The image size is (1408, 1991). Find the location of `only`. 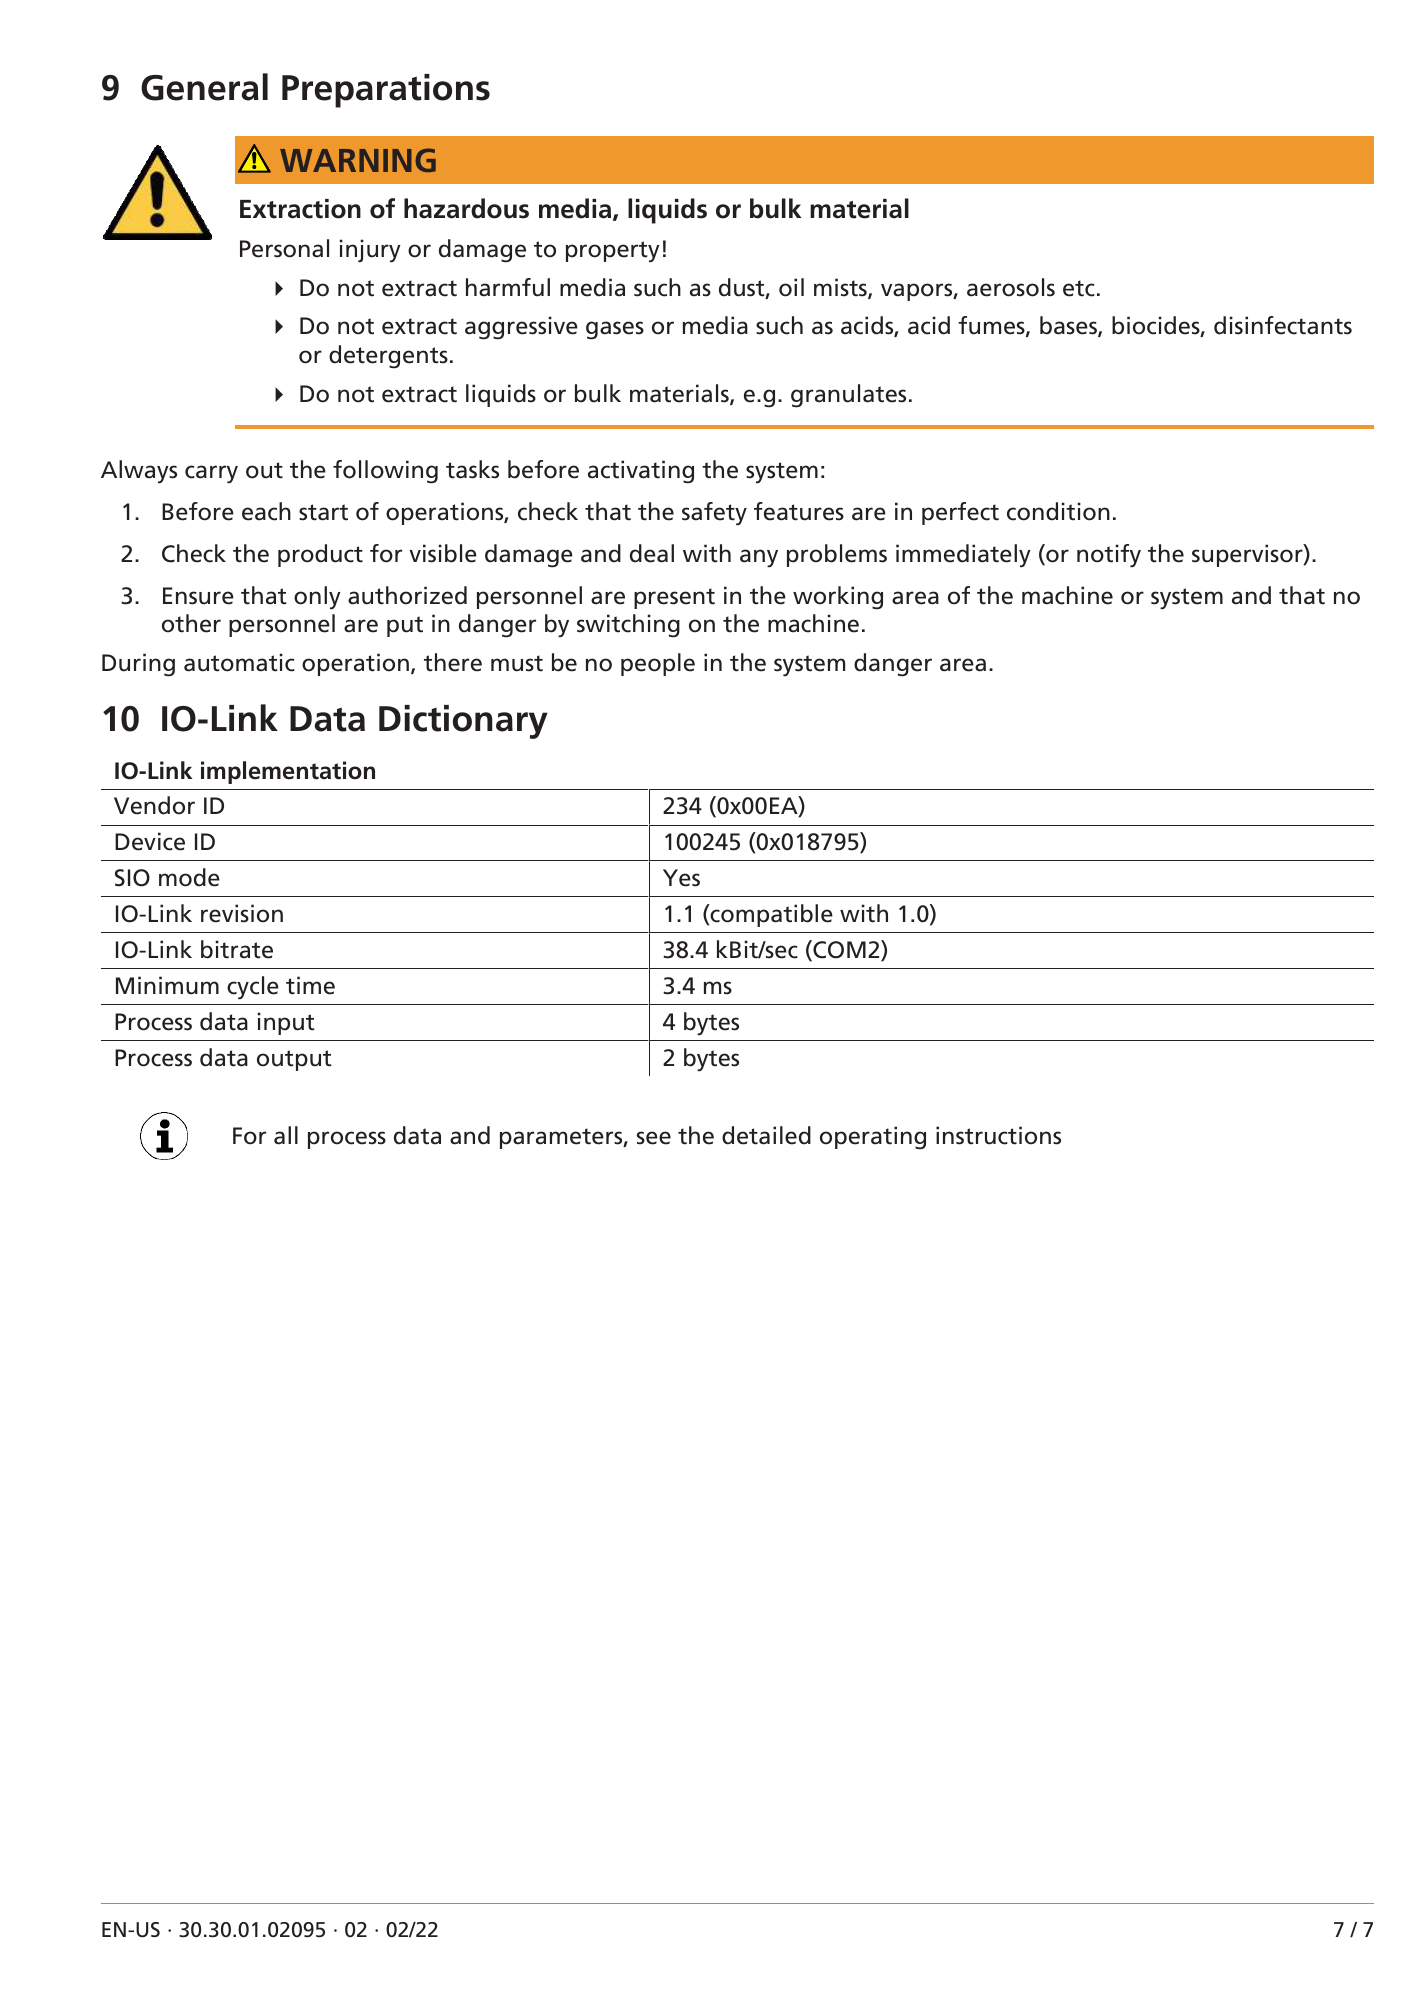

only is located at coordinates (317, 598).
